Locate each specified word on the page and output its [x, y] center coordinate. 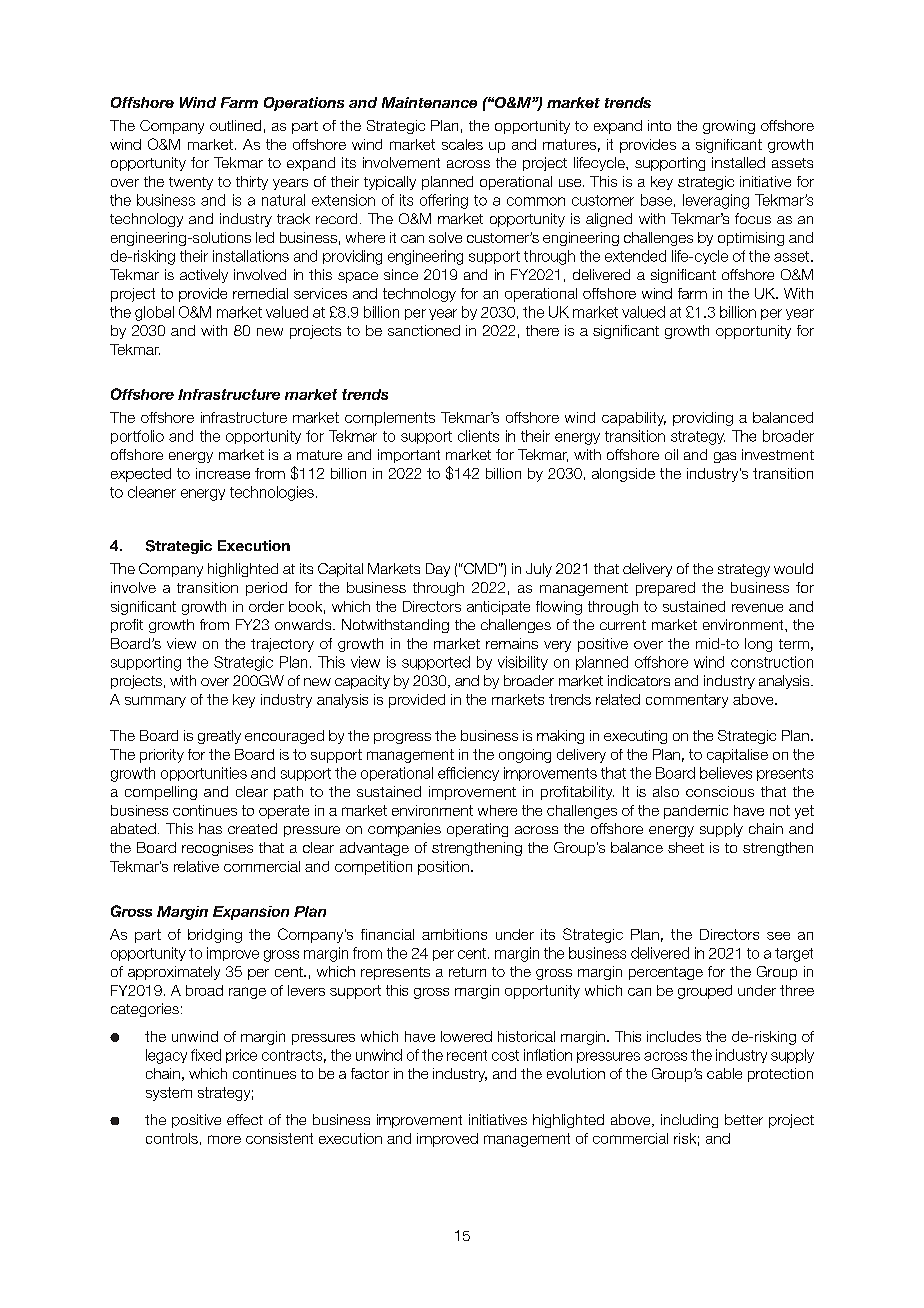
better [744, 1119]
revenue [757, 607]
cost [505, 1055]
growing [729, 127]
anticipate [498, 608]
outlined [235, 125]
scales [462, 144]
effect [245, 1119]
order [266, 606]
